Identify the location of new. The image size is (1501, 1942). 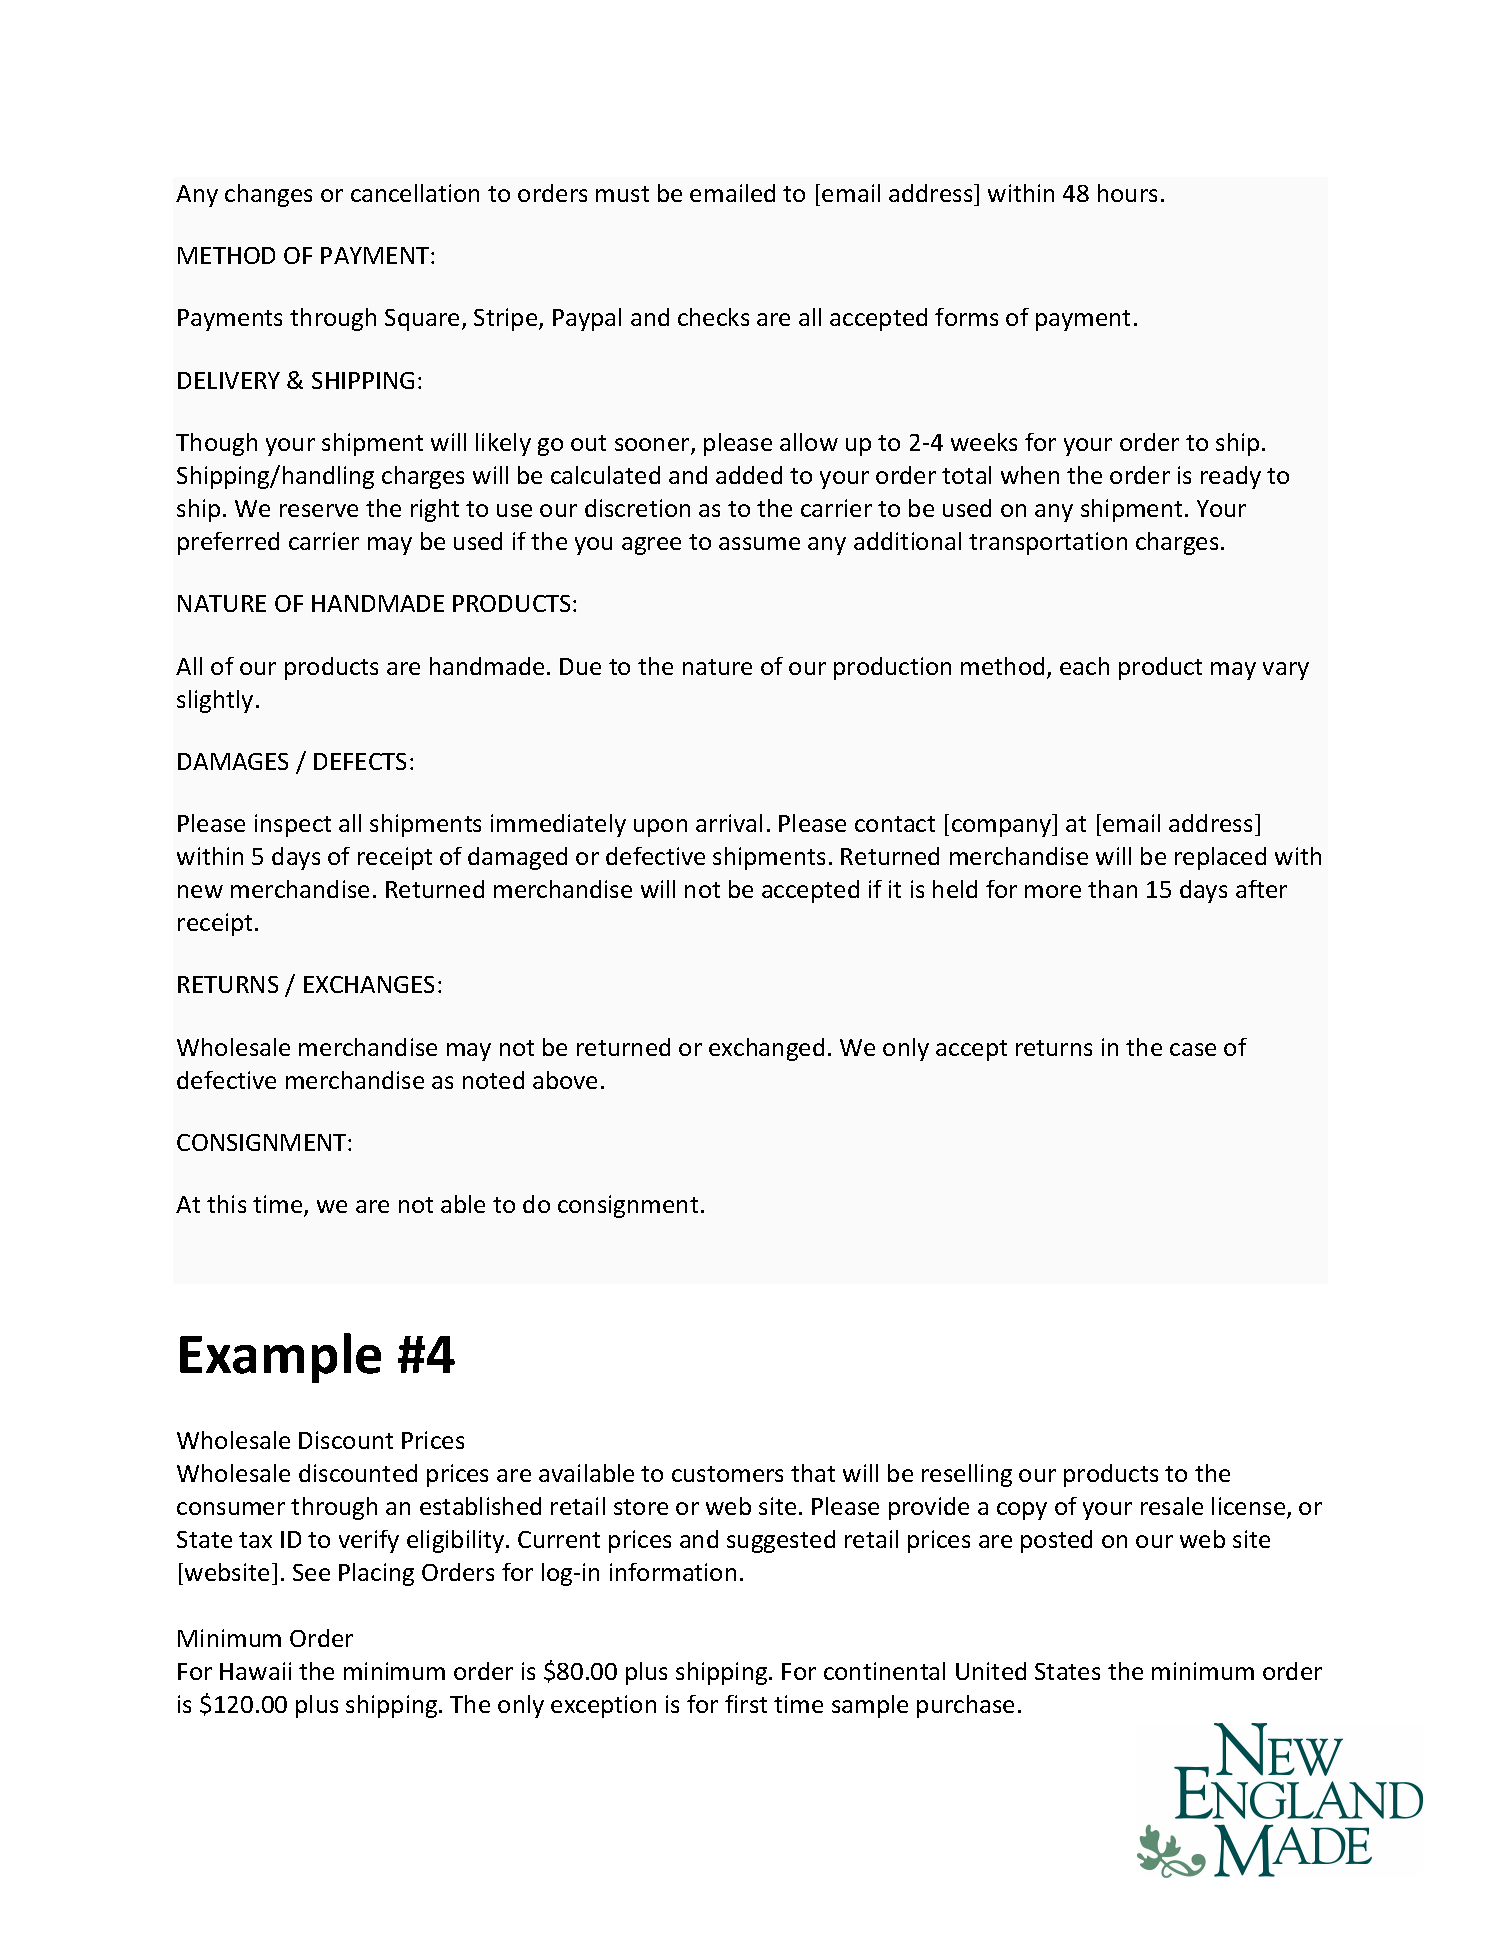
(200, 891).
